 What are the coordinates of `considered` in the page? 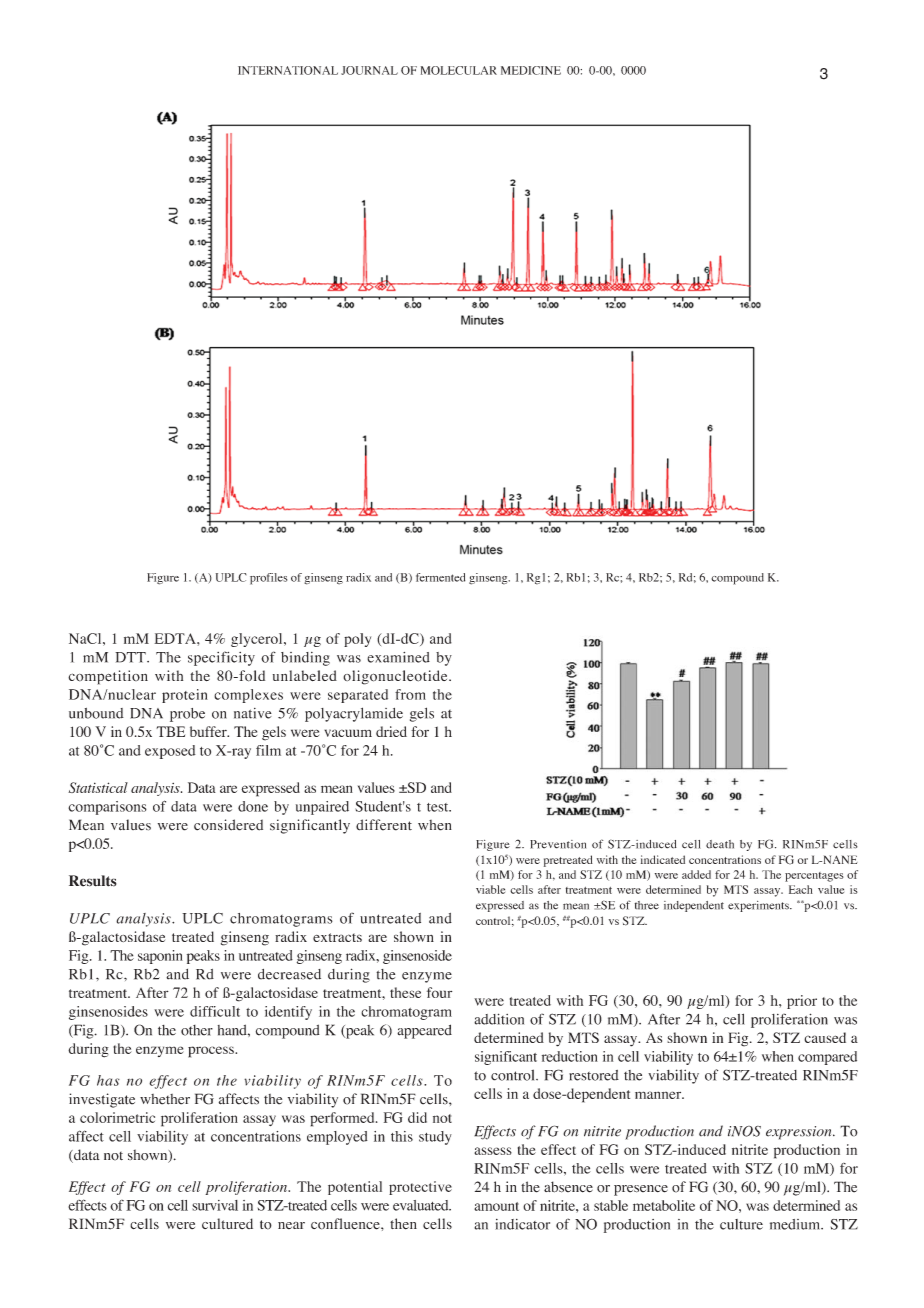 It's located at (228, 825).
